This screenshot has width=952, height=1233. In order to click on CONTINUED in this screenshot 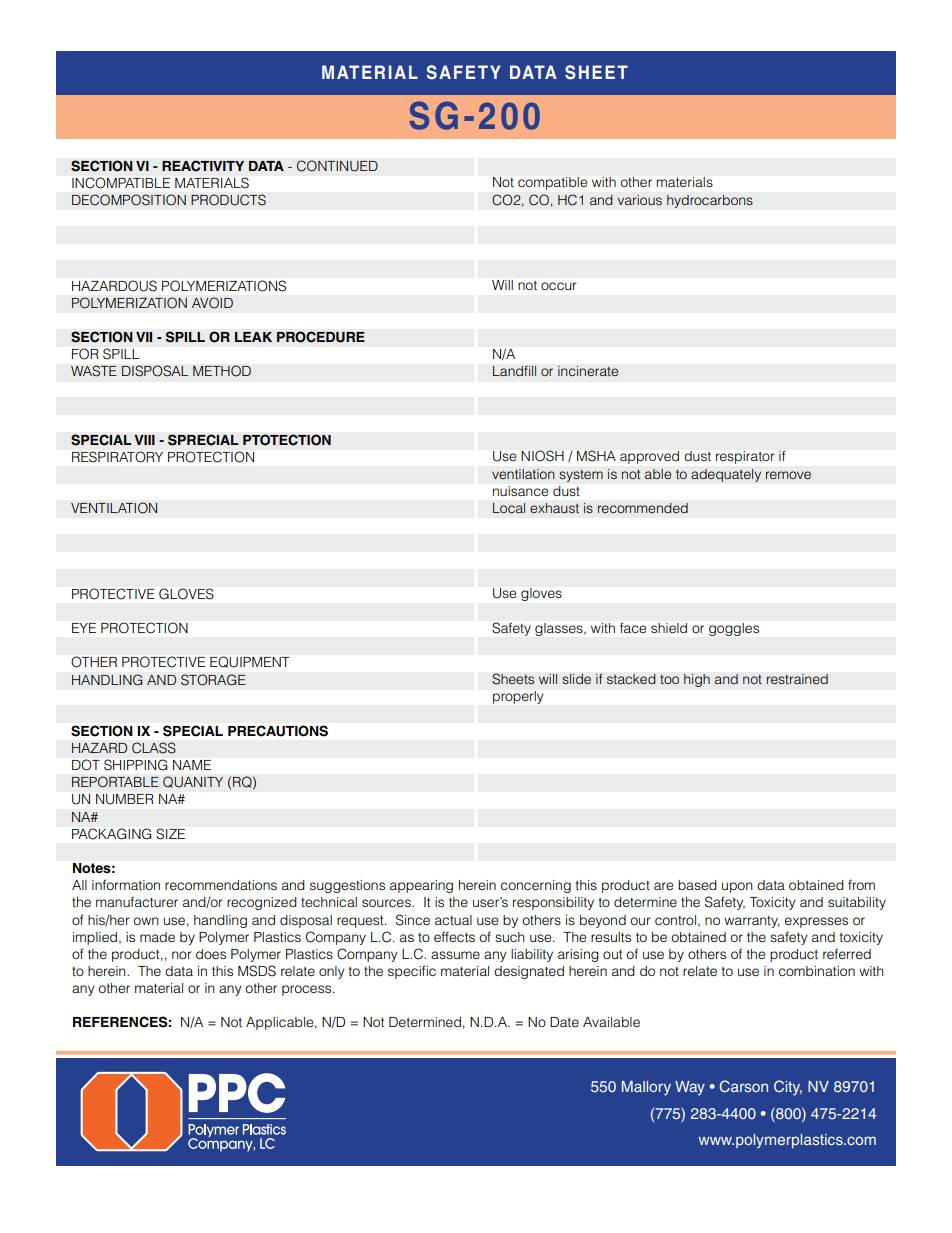, I will do `click(337, 166)`.
